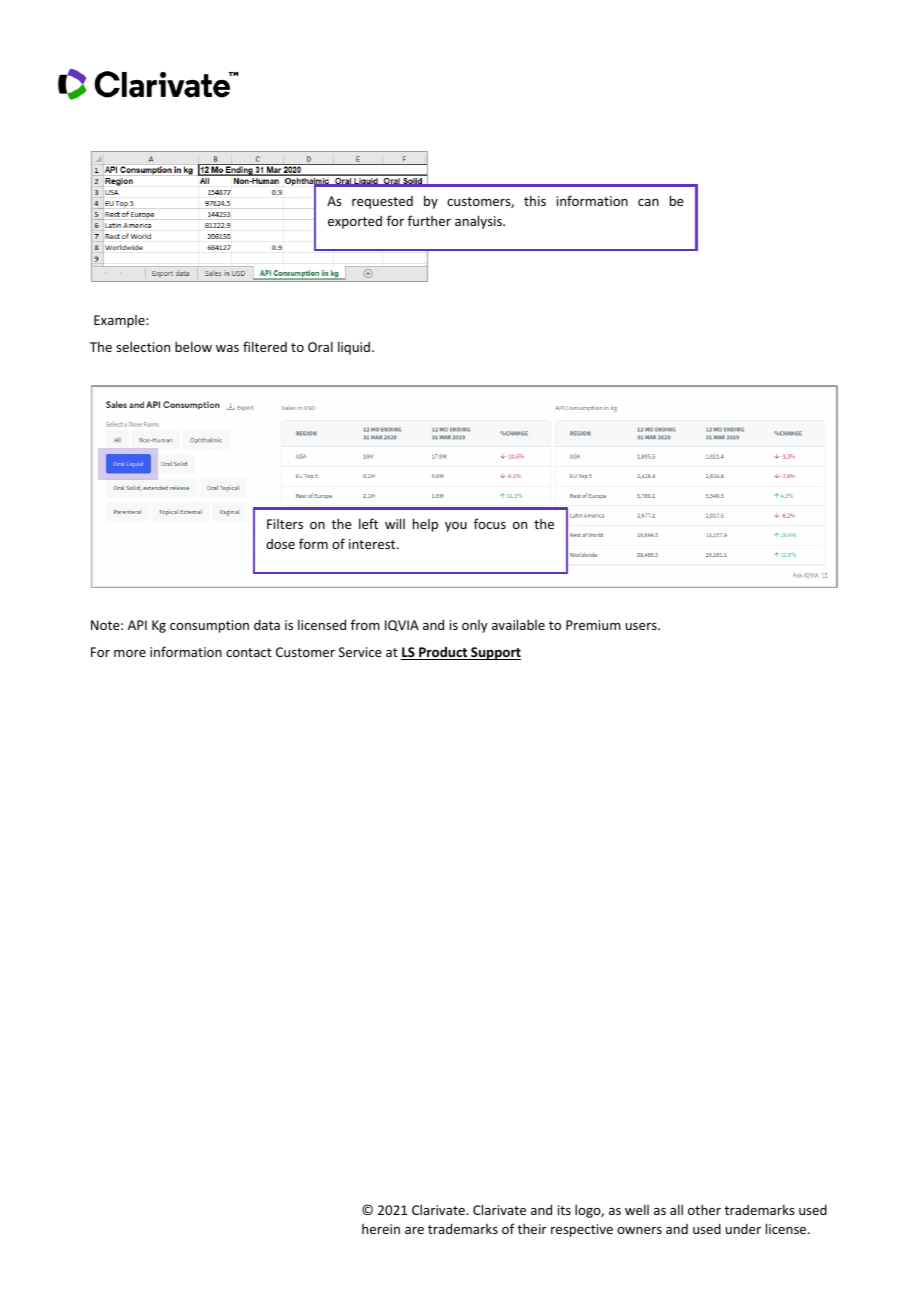 This screenshot has height=1297, width=924. I want to click on below, so click(193, 346).
